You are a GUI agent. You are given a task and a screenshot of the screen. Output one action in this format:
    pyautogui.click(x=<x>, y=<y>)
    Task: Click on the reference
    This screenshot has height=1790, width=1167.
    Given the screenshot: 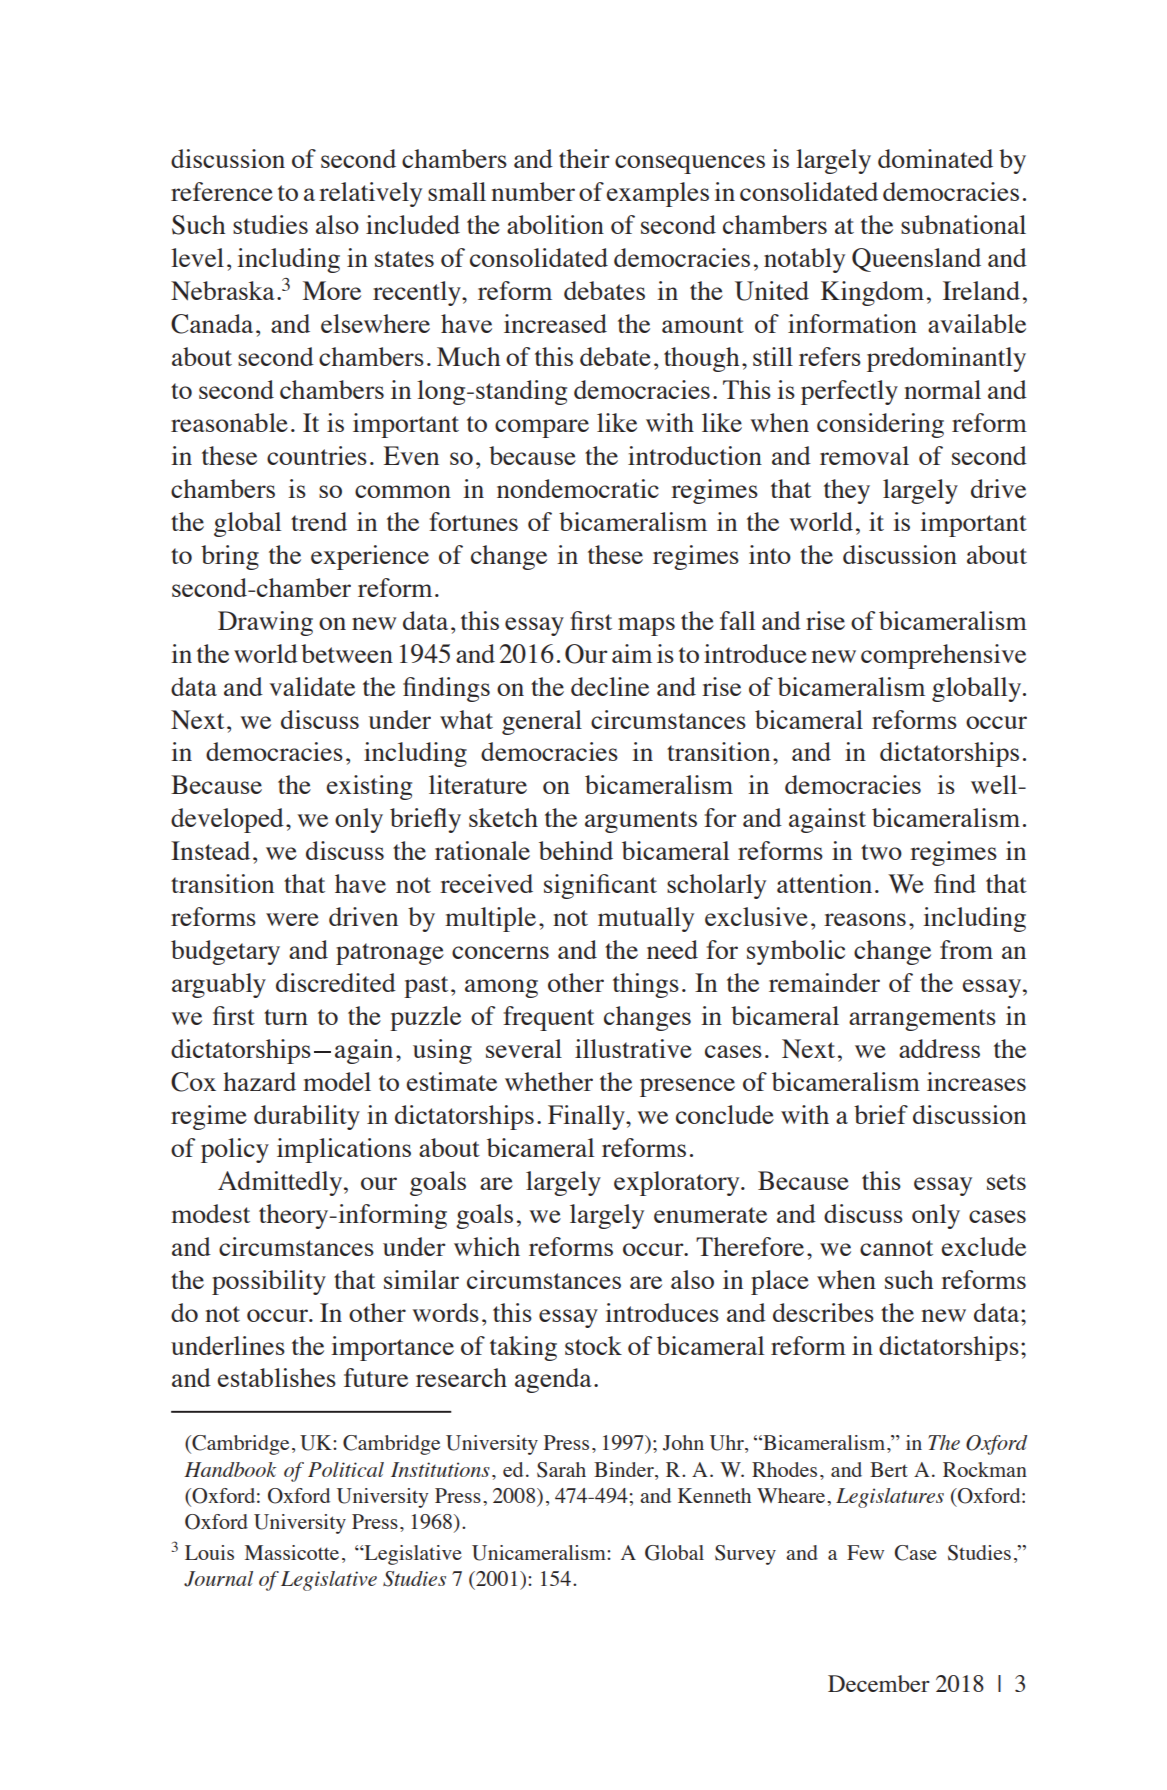 What is the action you would take?
    pyautogui.click(x=222, y=191)
